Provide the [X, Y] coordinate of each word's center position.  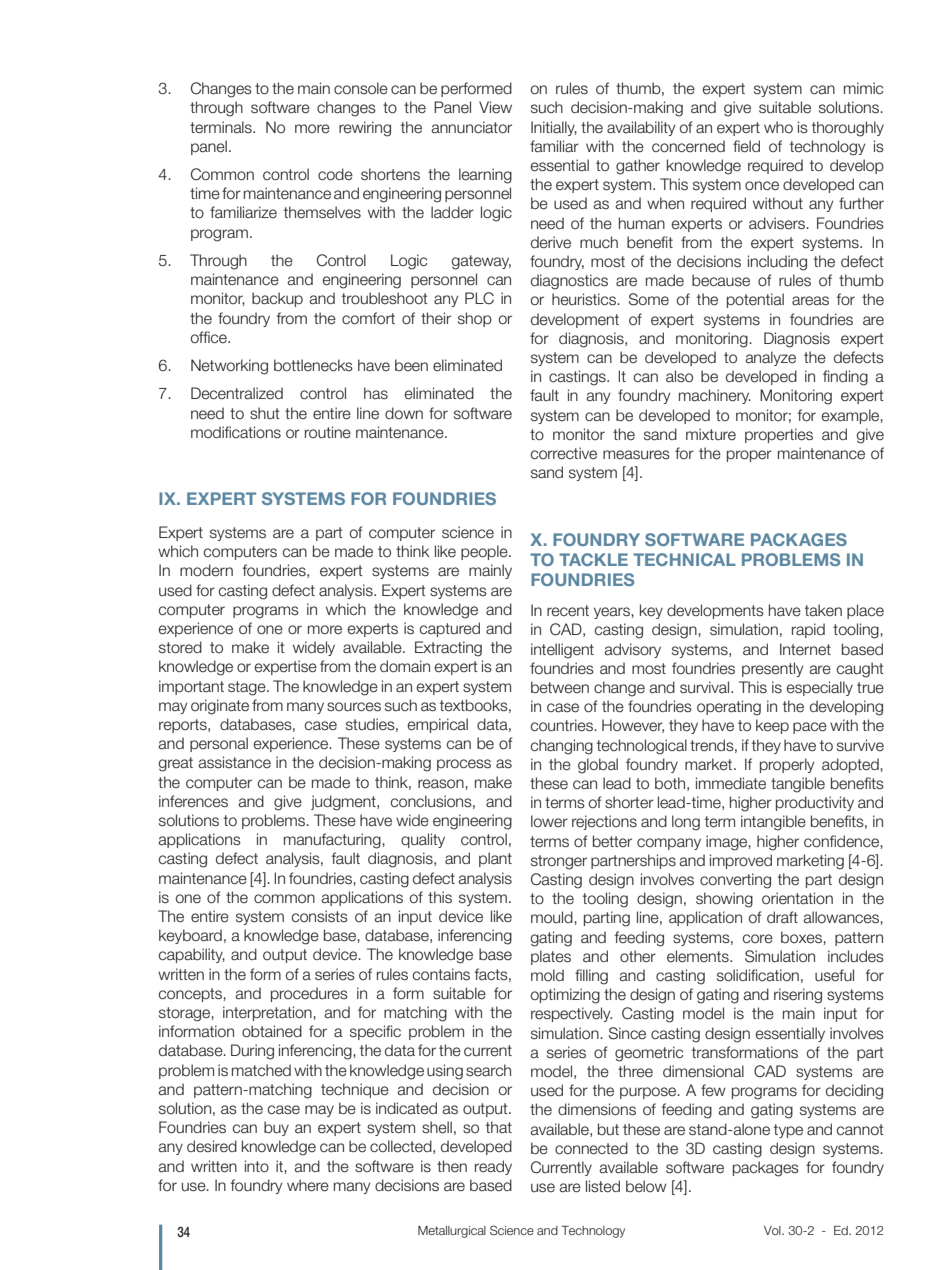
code [335, 174]
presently [772, 669]
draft [782, 917]
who [778, 127]
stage [248, 688]
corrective [564, 453]
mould [553, 917]
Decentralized [237, 393]
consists [320, 916]
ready [493, 1167]
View [495, 107]
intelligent [562, 651]
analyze [770, 358]
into [257, 1166]
